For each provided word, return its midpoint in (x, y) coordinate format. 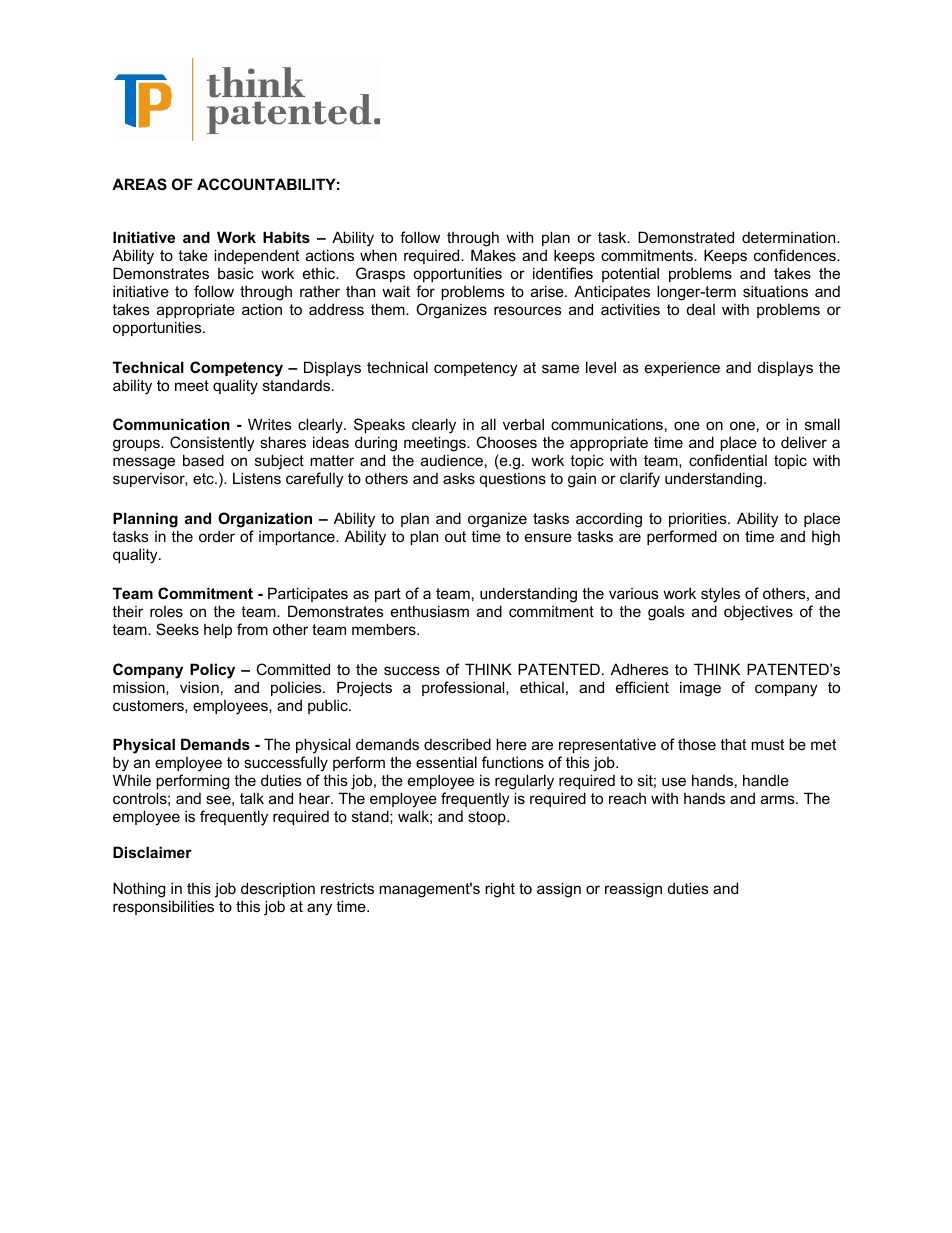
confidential (728, 460)
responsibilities (163, 907)
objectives (758, 613)
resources (528, 310)
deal (701, 309)
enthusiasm (430, 611)
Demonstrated (686, 237)
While (132, 780)
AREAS (139, 184)
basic (236, 273)
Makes (493, 255)
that (733, 744)
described (457, 744)
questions (513, 480)
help (218, 630)
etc (204, 478)
